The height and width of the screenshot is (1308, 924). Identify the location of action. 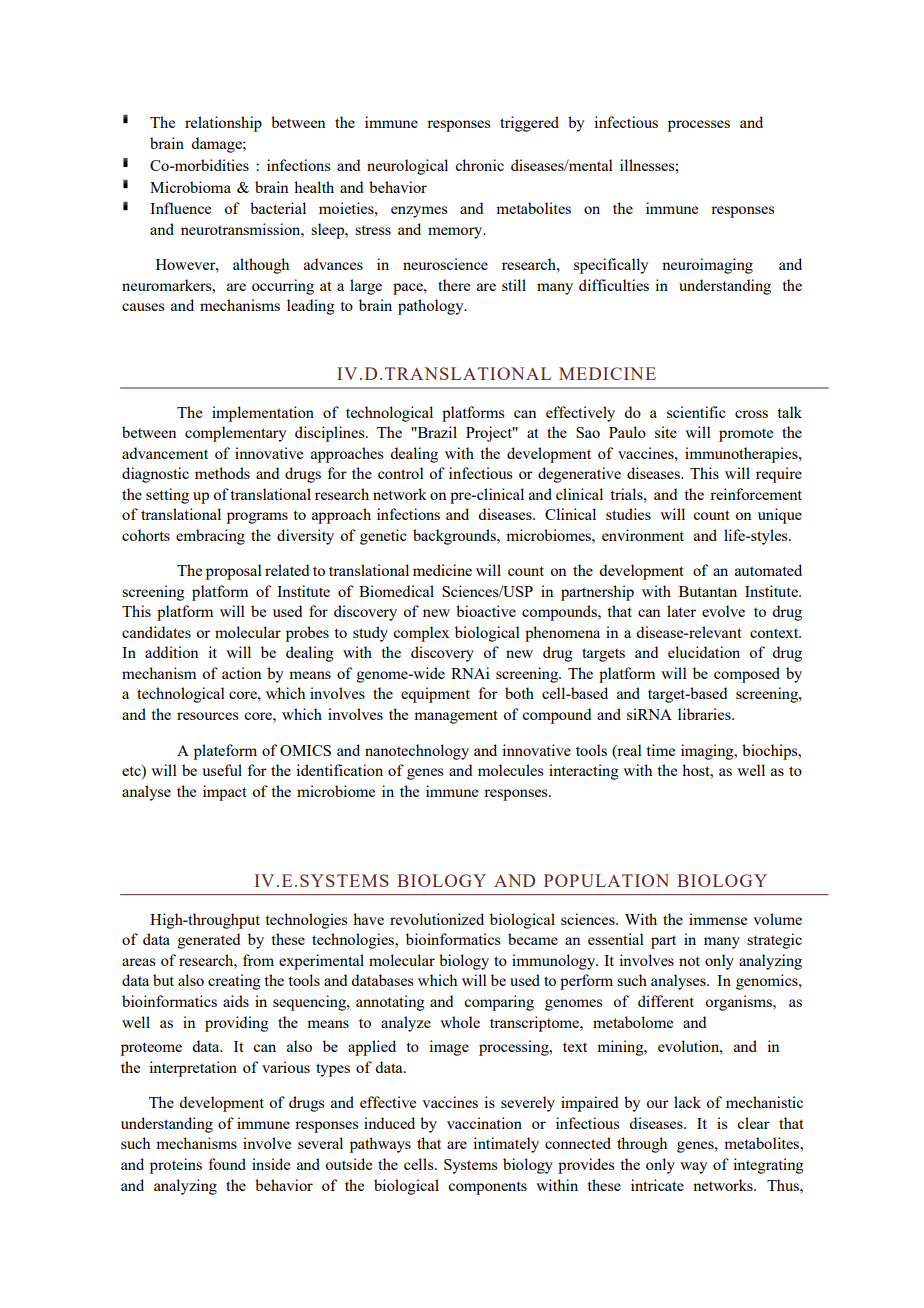
(242, 673).
